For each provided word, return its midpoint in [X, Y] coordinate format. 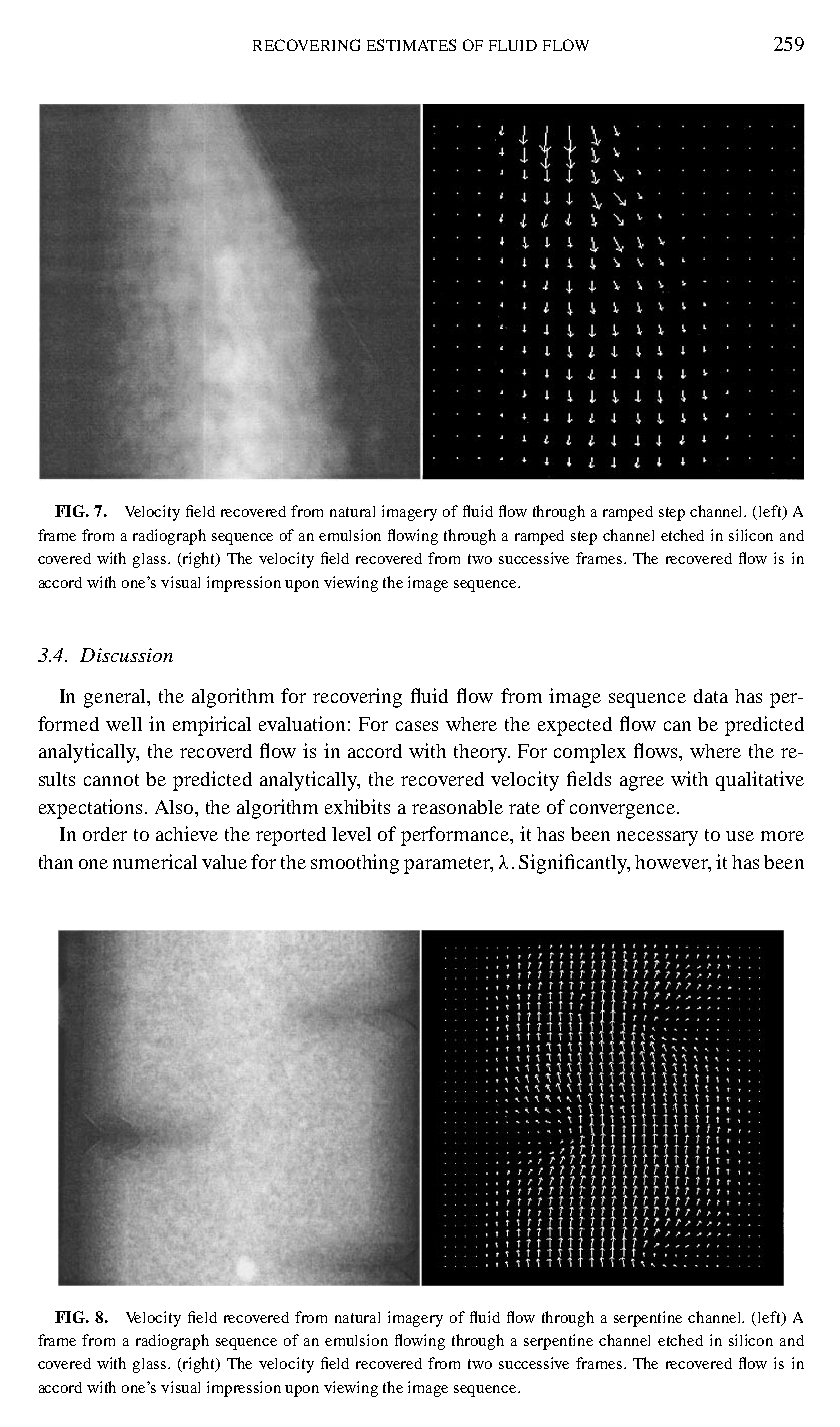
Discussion [126, 655]
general [116, 698]
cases [417, 726]
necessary [657, 838]
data [711, 696]
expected [575, 726]
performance [456, 836]
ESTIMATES [411, 45]
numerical [155, 861]
